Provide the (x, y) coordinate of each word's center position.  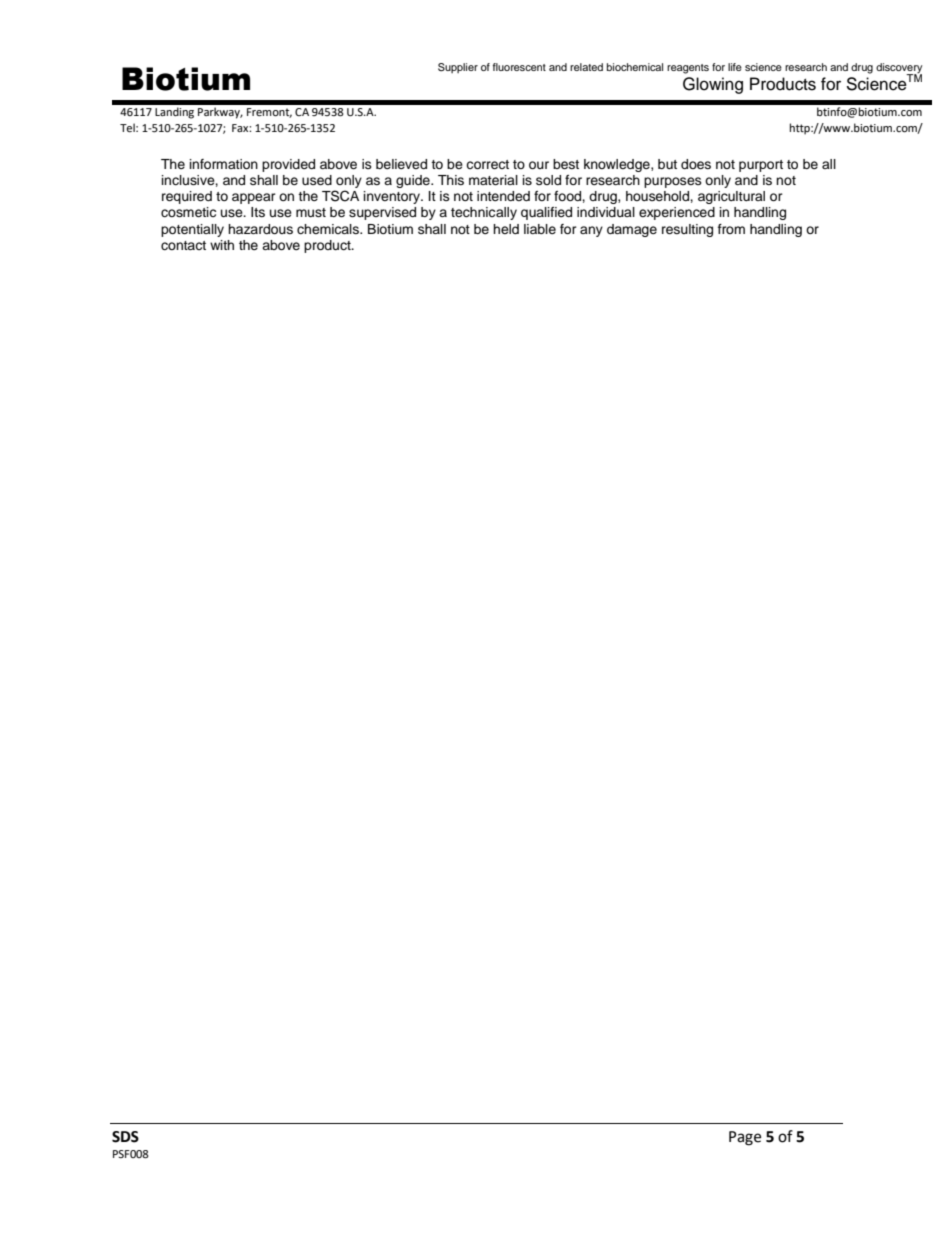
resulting (687, 230)
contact (183, 245)
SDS (125, 1137)
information (224, 164)
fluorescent (519, 67)
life (735, 67)
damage (632, 230)
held (506, 229)
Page (745, 1138)
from (731, 229)
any (591, 231)
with (222, 245)
